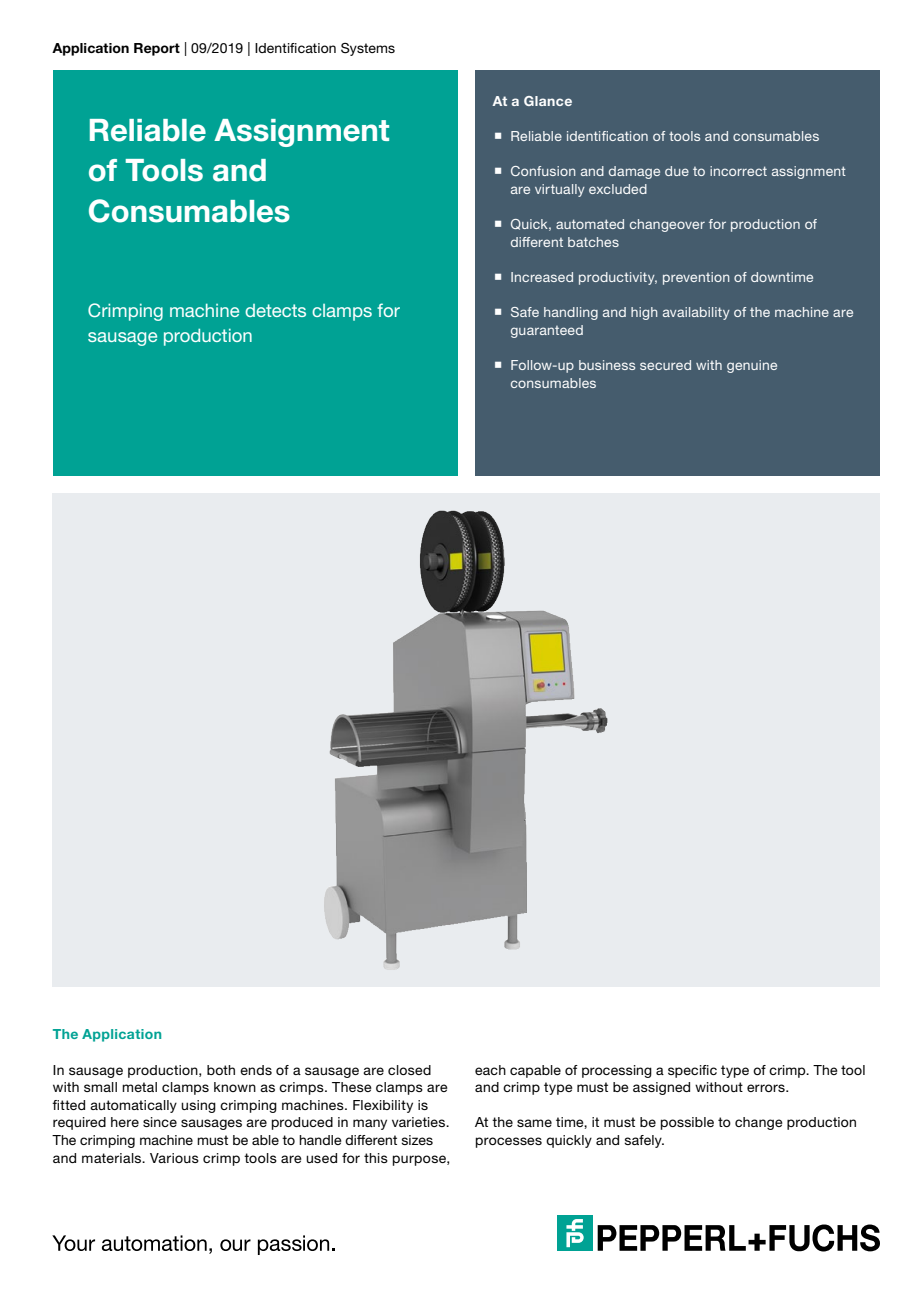  Describe the element at coordinates (275, 310) in the image. I see `detects` at that location.
